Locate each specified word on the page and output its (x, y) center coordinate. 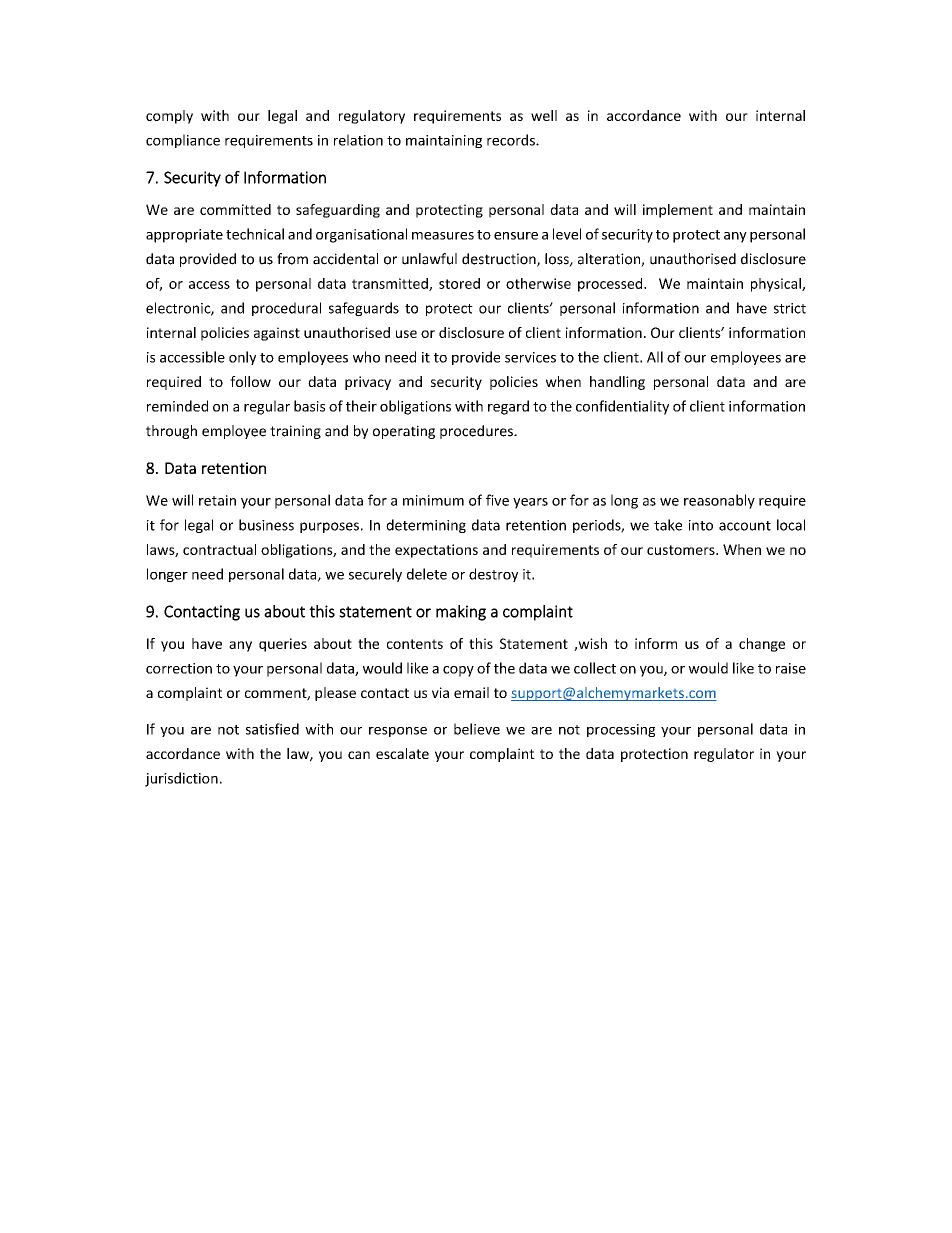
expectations (436, 551)
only (242, 358)
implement (678, 211)
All (655, 357)
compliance (183, 141)
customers (682, 550)
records (512, 140)
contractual (219, 549)
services (530, 357)
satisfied (272, 729)
